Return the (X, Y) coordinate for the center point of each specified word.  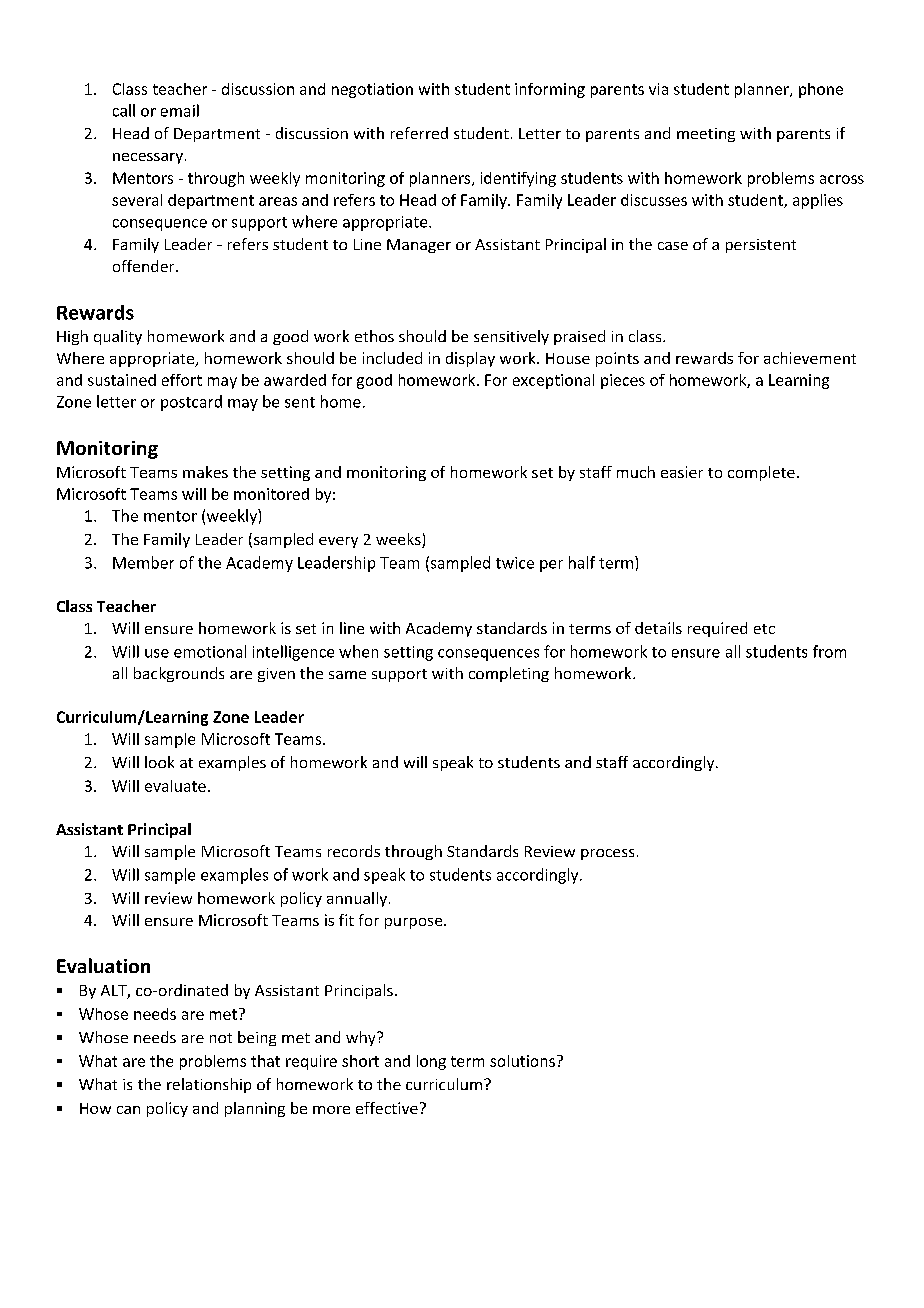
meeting (706, 135)
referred (419, 133)
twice (515, 563)
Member (143, 562)
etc (764, 629)
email (180, 110)
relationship (209, 1085)
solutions (522, 1061)
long (431, 1062)
